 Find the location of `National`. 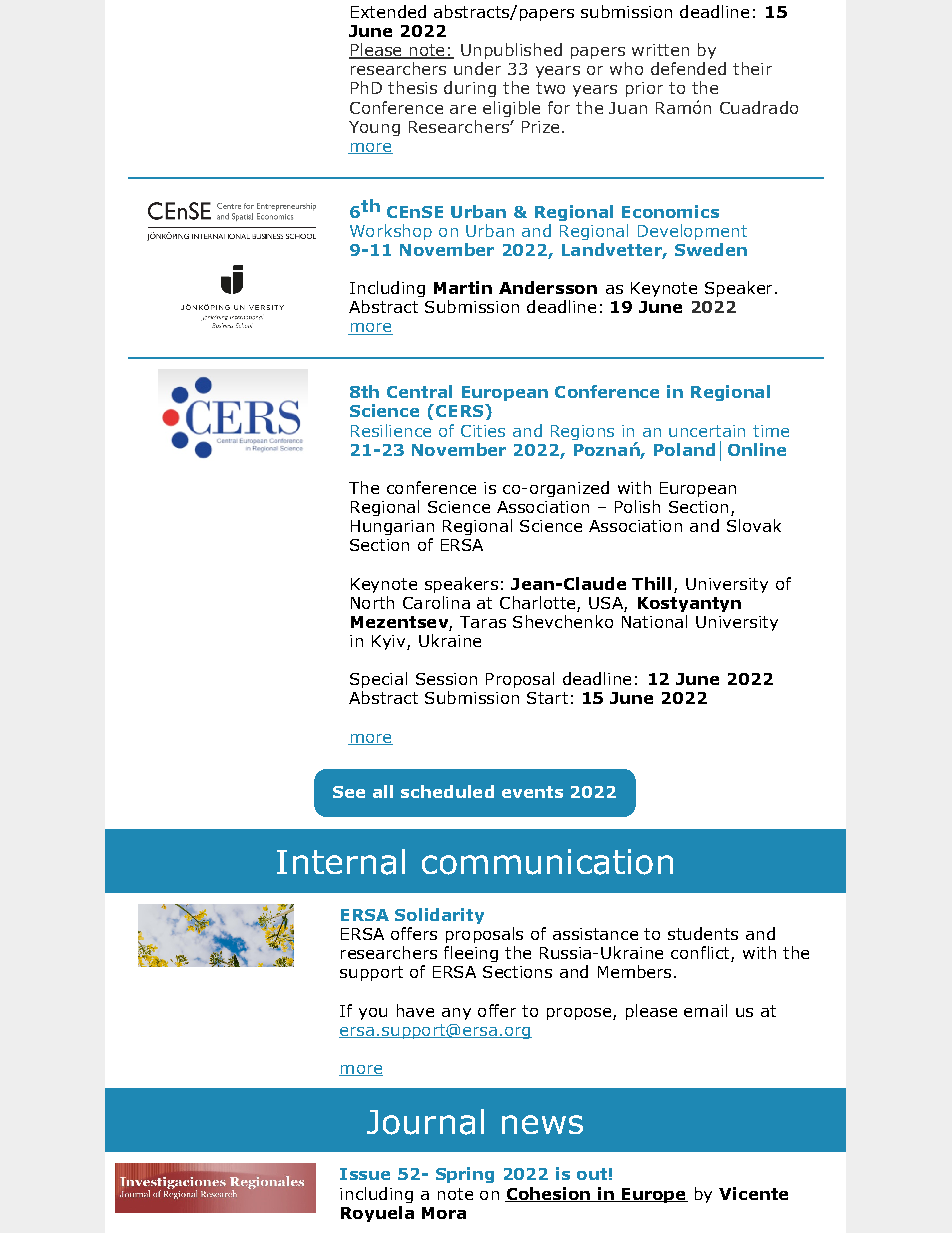

National is located at coordinates (654, 621).
